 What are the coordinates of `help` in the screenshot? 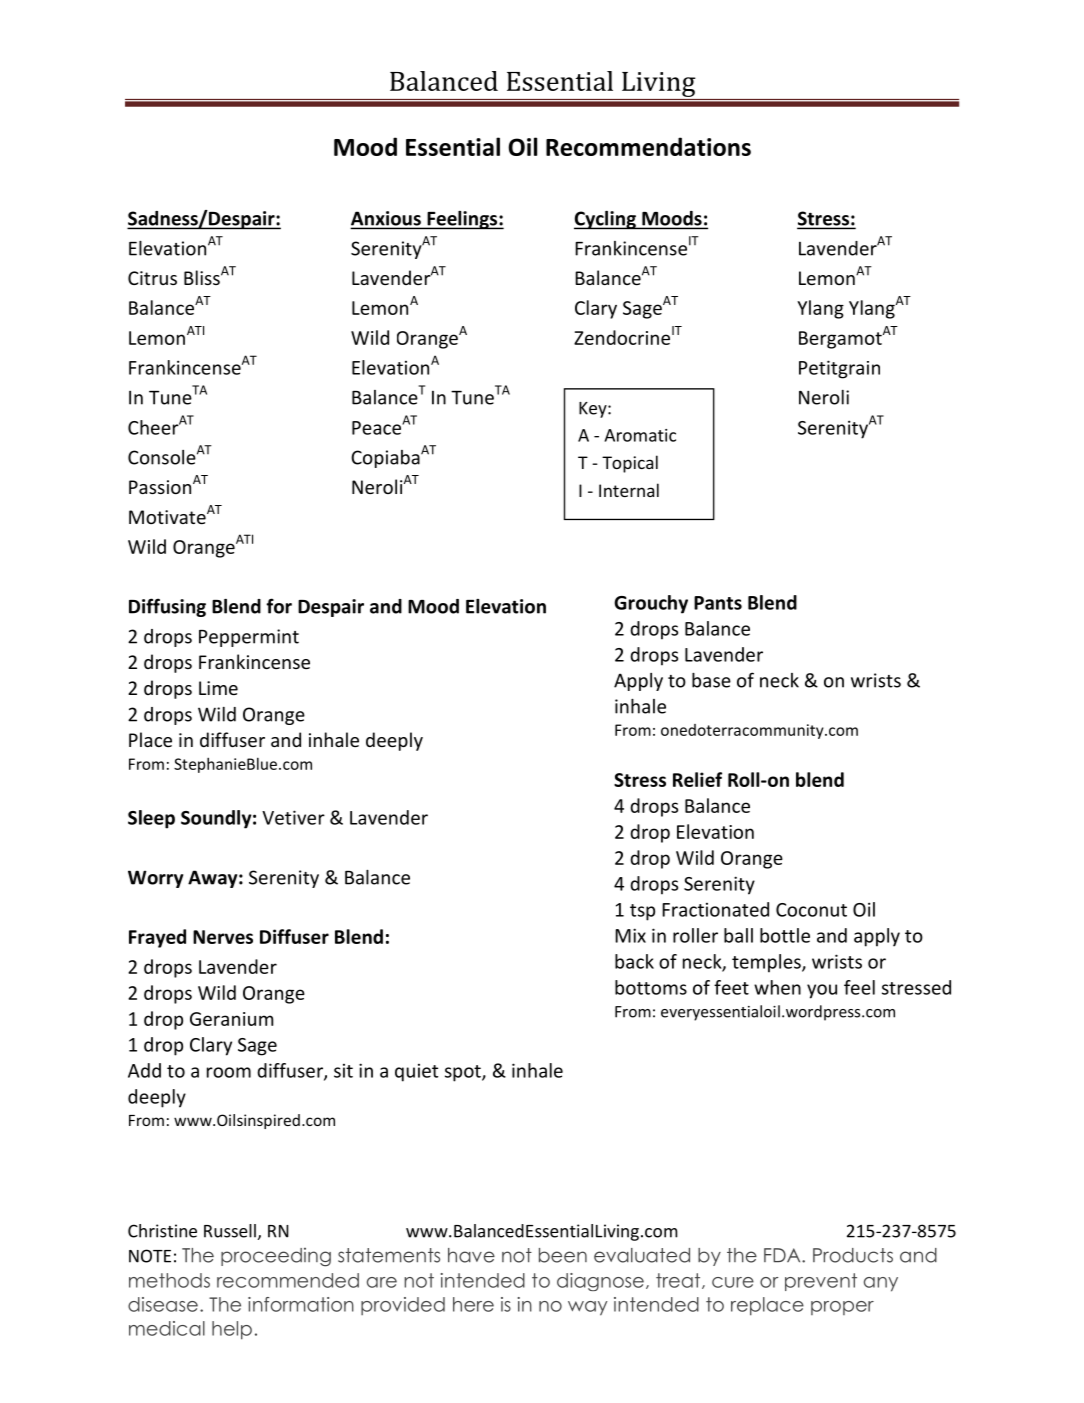 It's located at (232, 1330).
